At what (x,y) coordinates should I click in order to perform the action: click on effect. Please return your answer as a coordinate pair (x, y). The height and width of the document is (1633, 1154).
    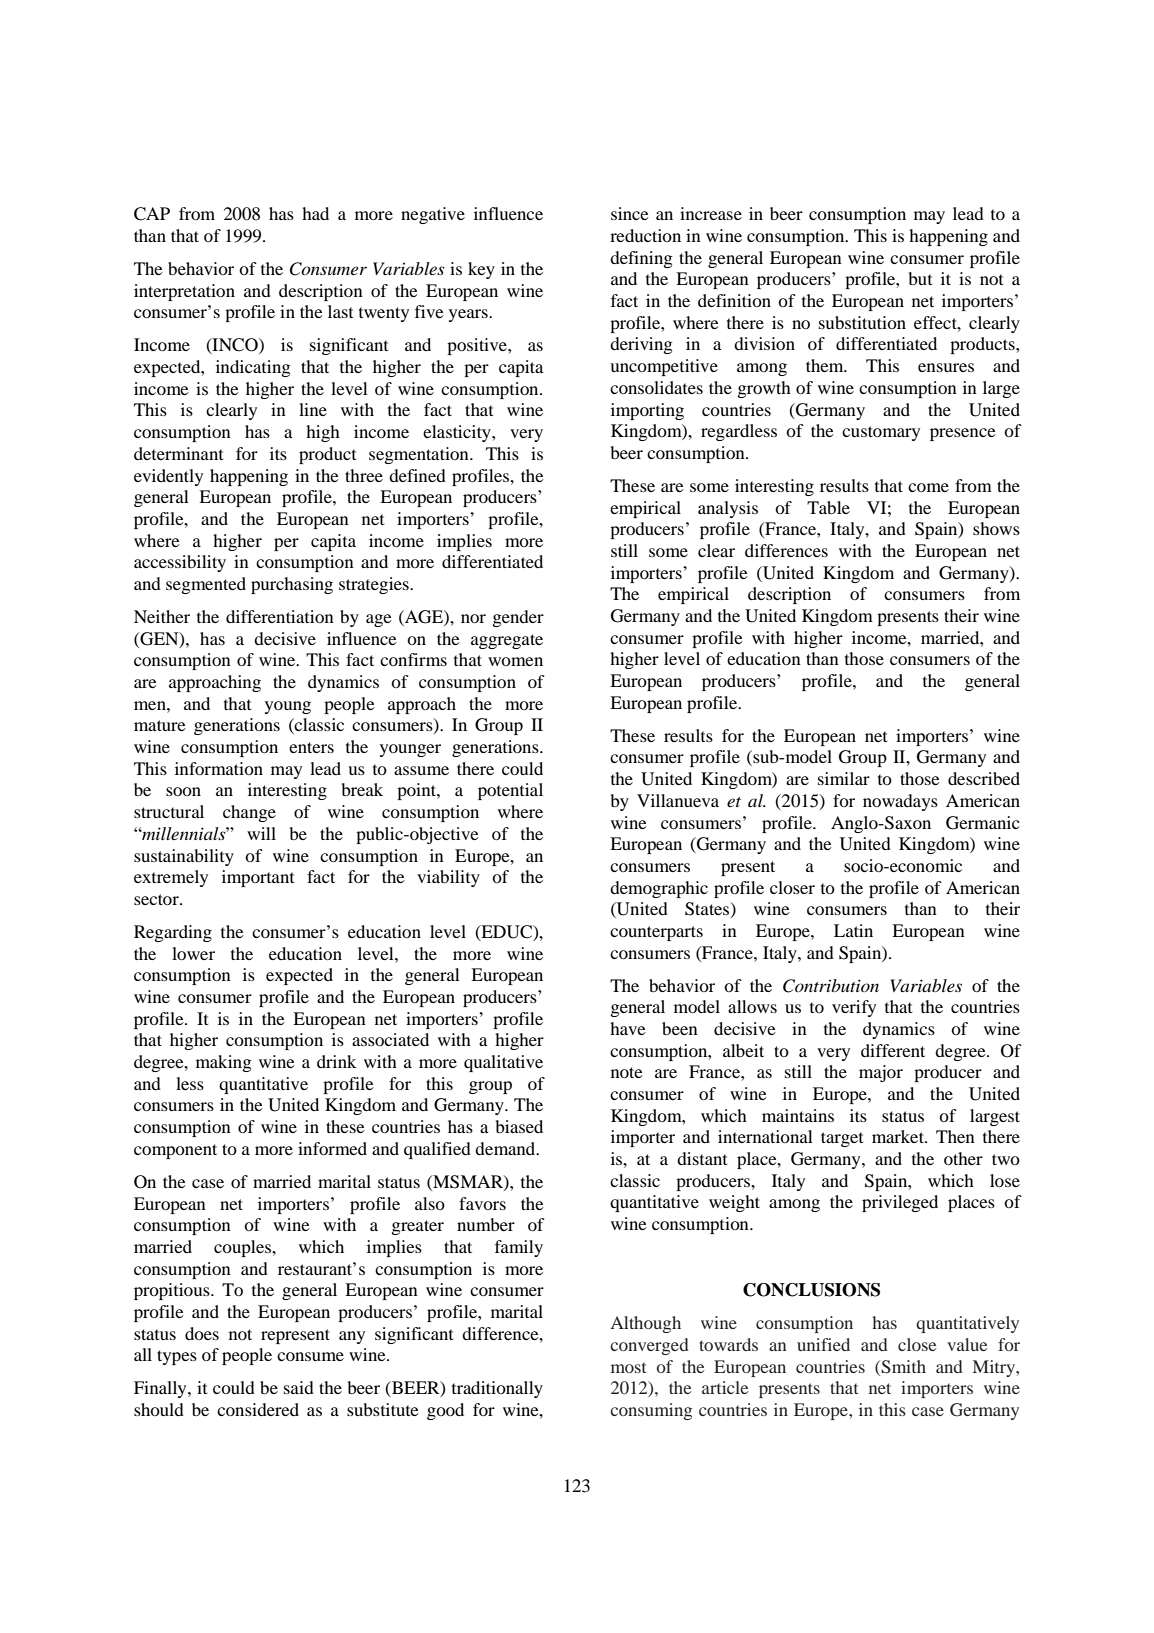
    Looking at the image, I should click on (936, 322).
